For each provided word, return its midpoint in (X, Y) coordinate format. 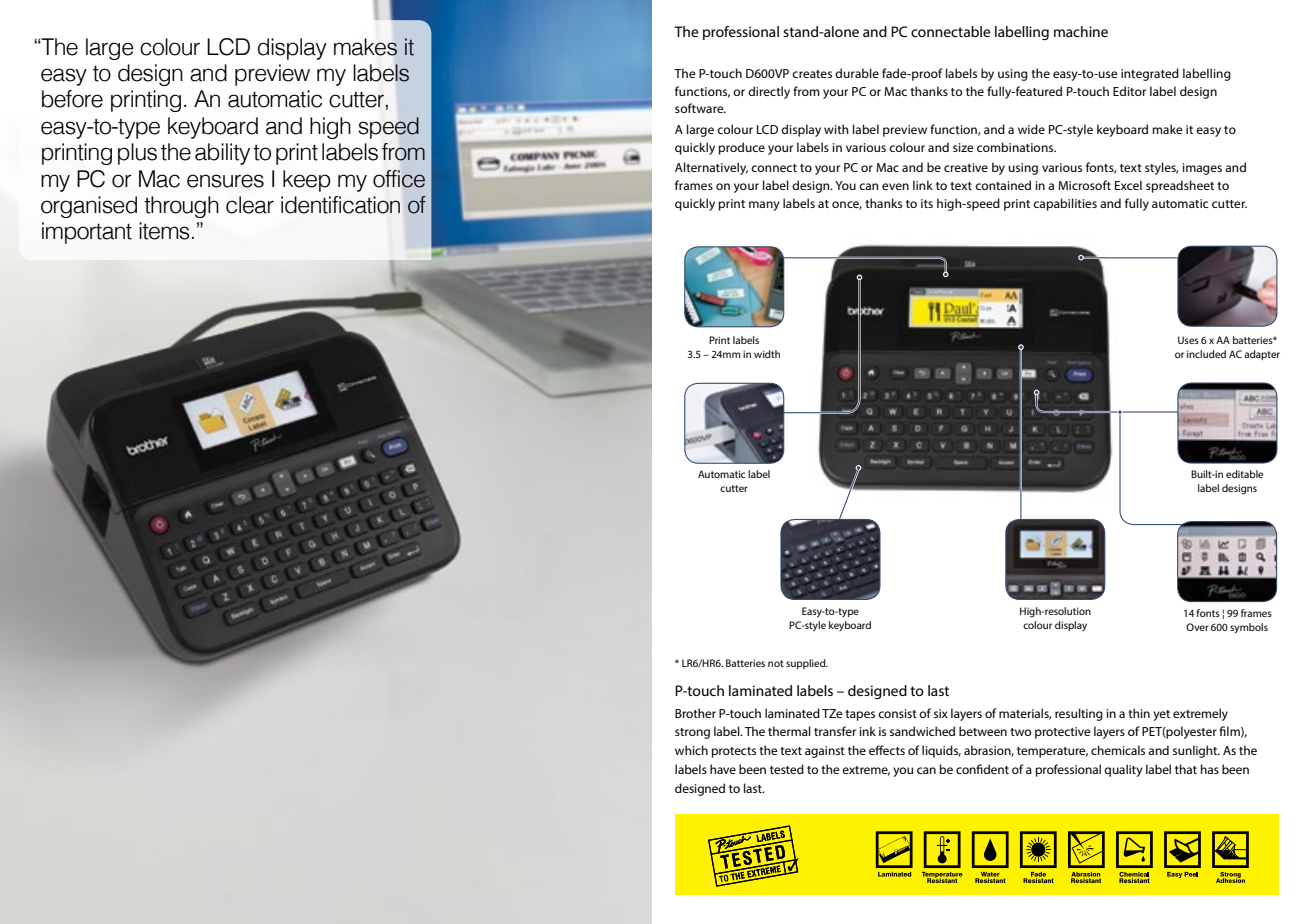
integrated (1150, 74)
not (776, 663)
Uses (1188, 340)
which (691, 750)
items (164, 231)
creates (812, 74)
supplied (807, 664)
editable (1244, 474)
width (767, 354)
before (72, 99)
